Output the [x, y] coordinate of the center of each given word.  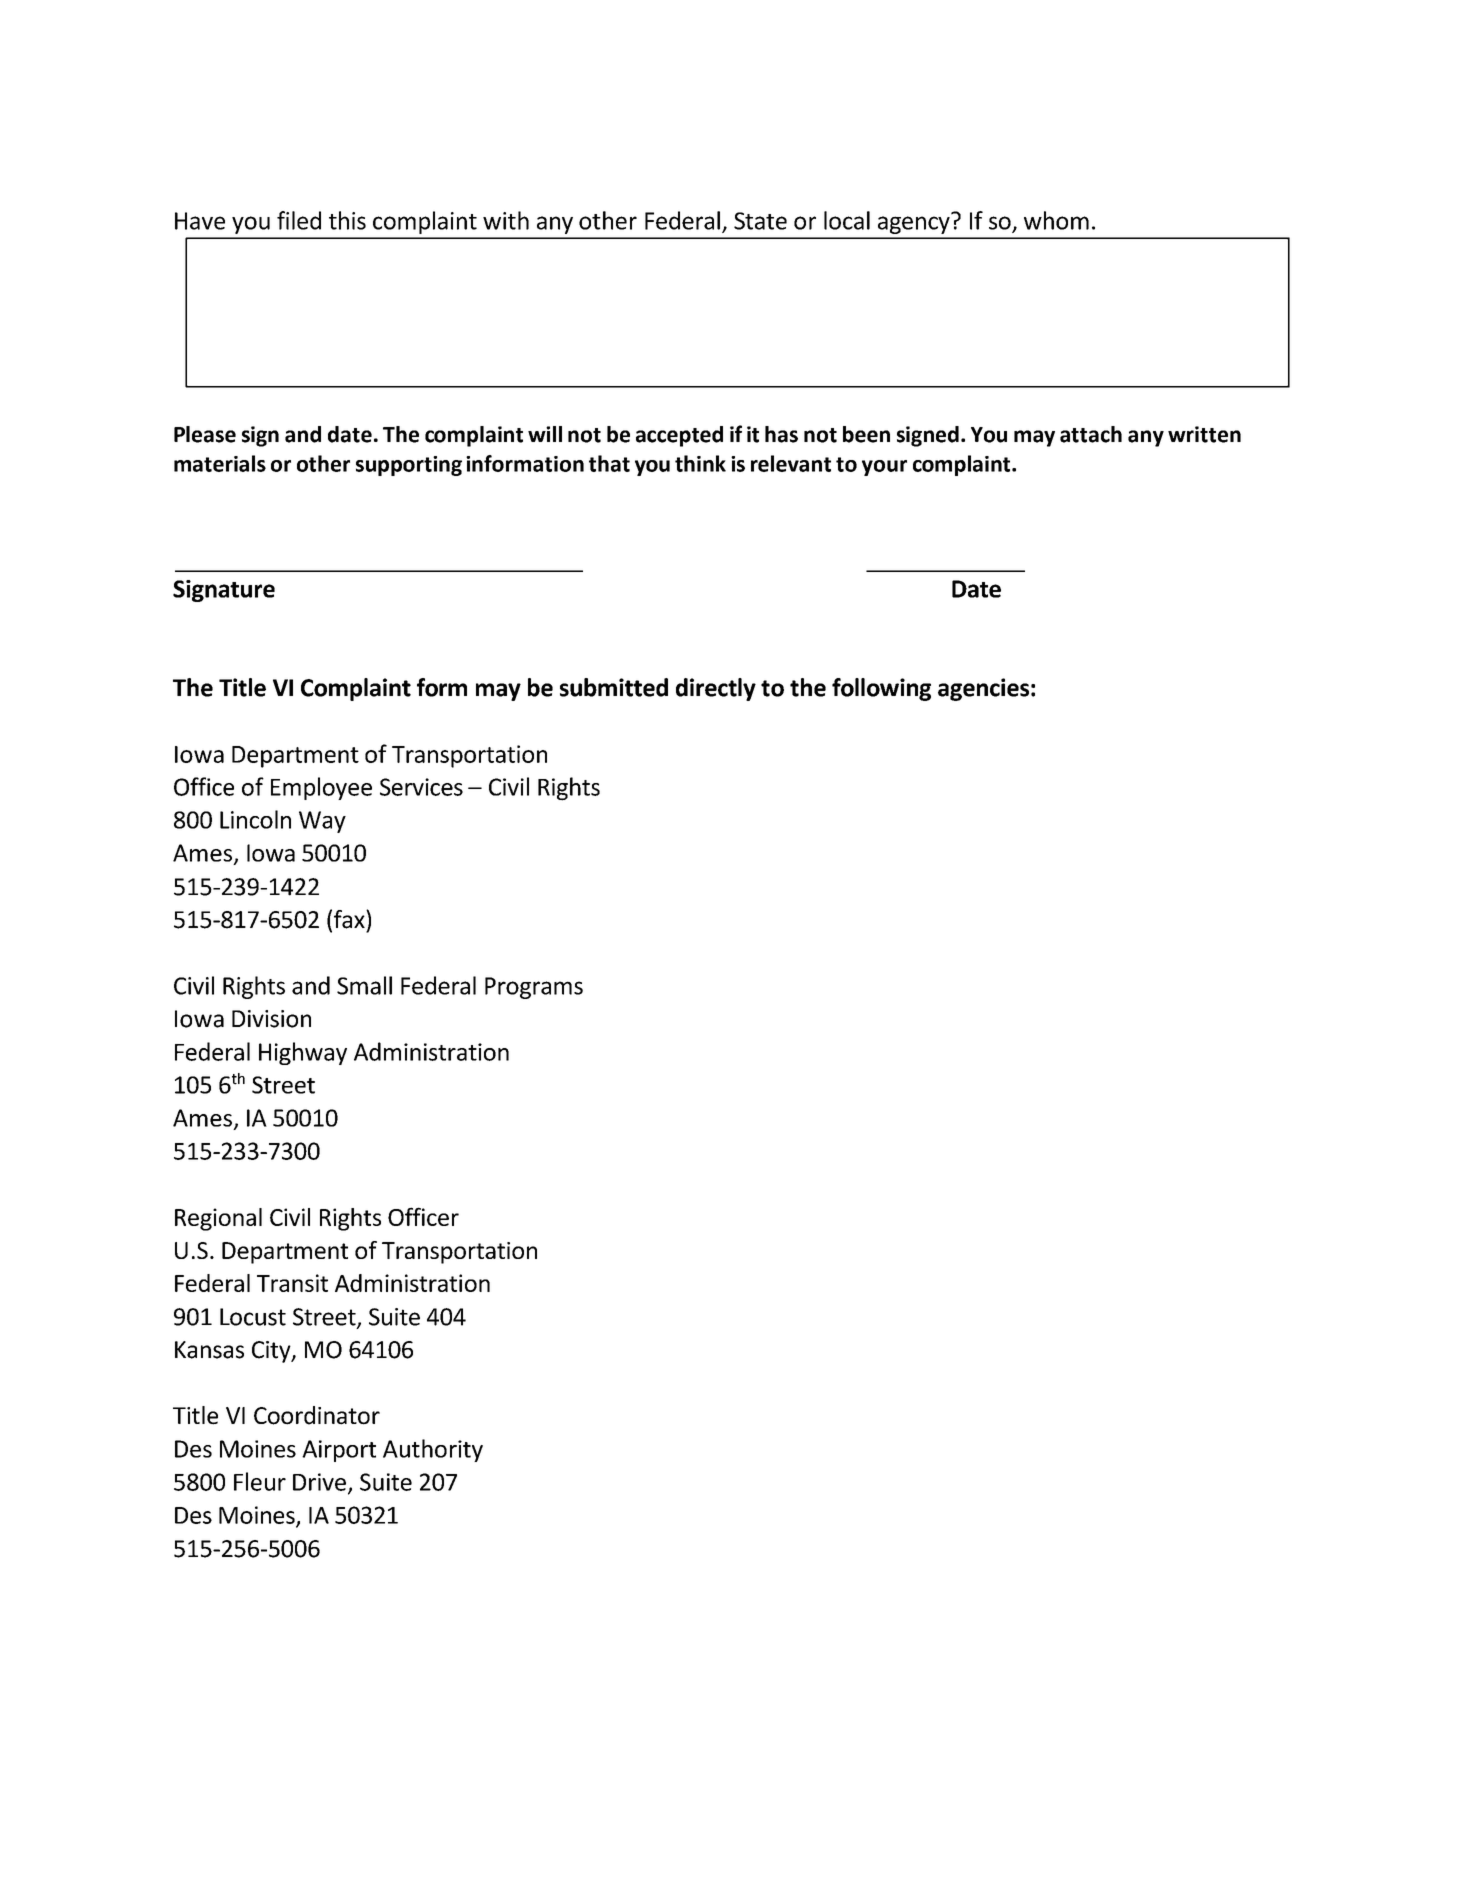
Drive [319, 1482]
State [760, 221]
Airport [339, 1451]
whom [1056, 220]
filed [299, 220]
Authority [433, 1450]
